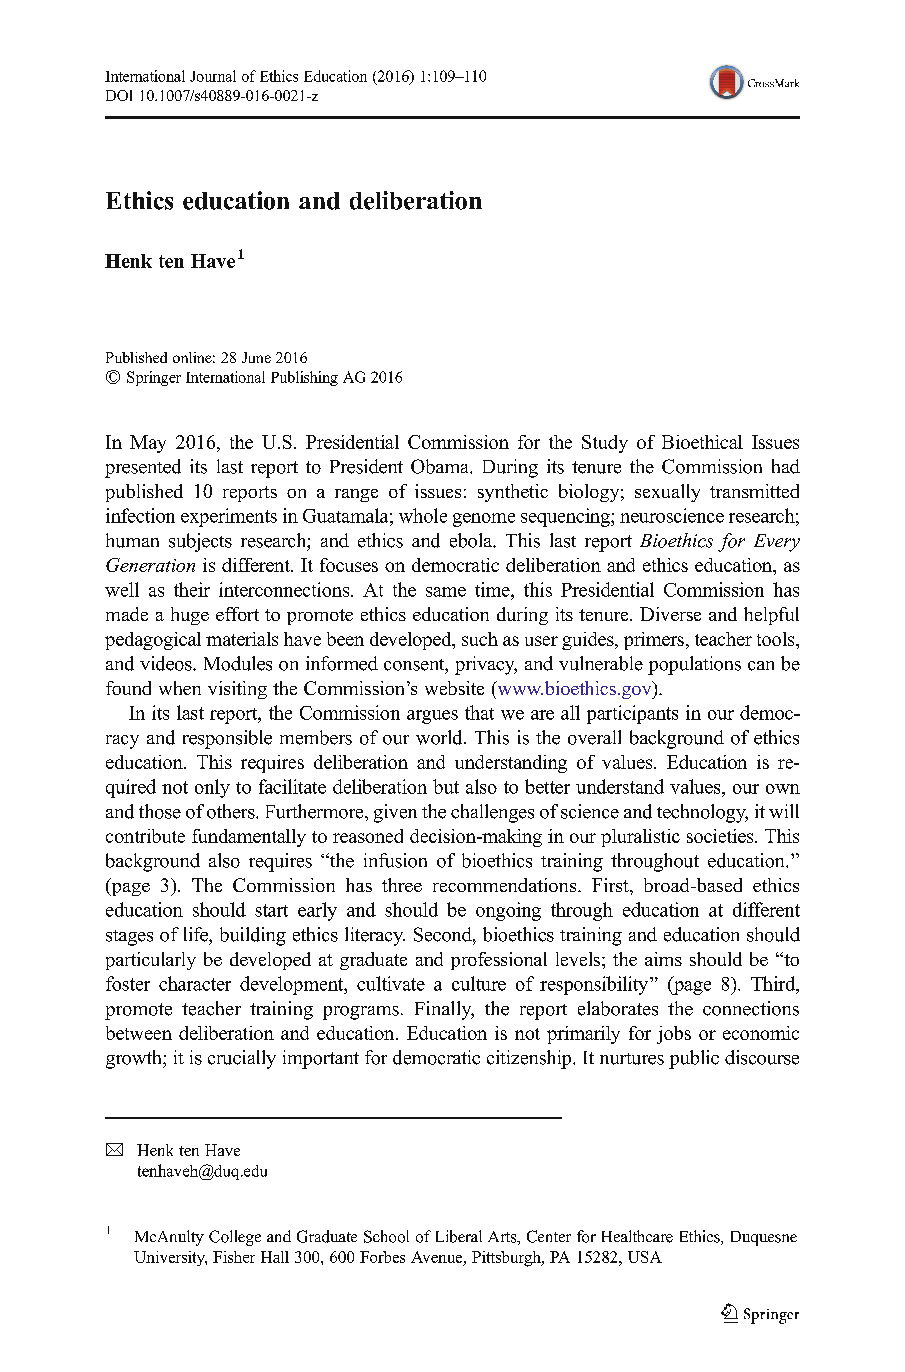 The height and width of the image is (1372, 905). What do you see at coordinates (702, 442) in the image?
I see `Bioethical` at bounding box center [702, 442].
